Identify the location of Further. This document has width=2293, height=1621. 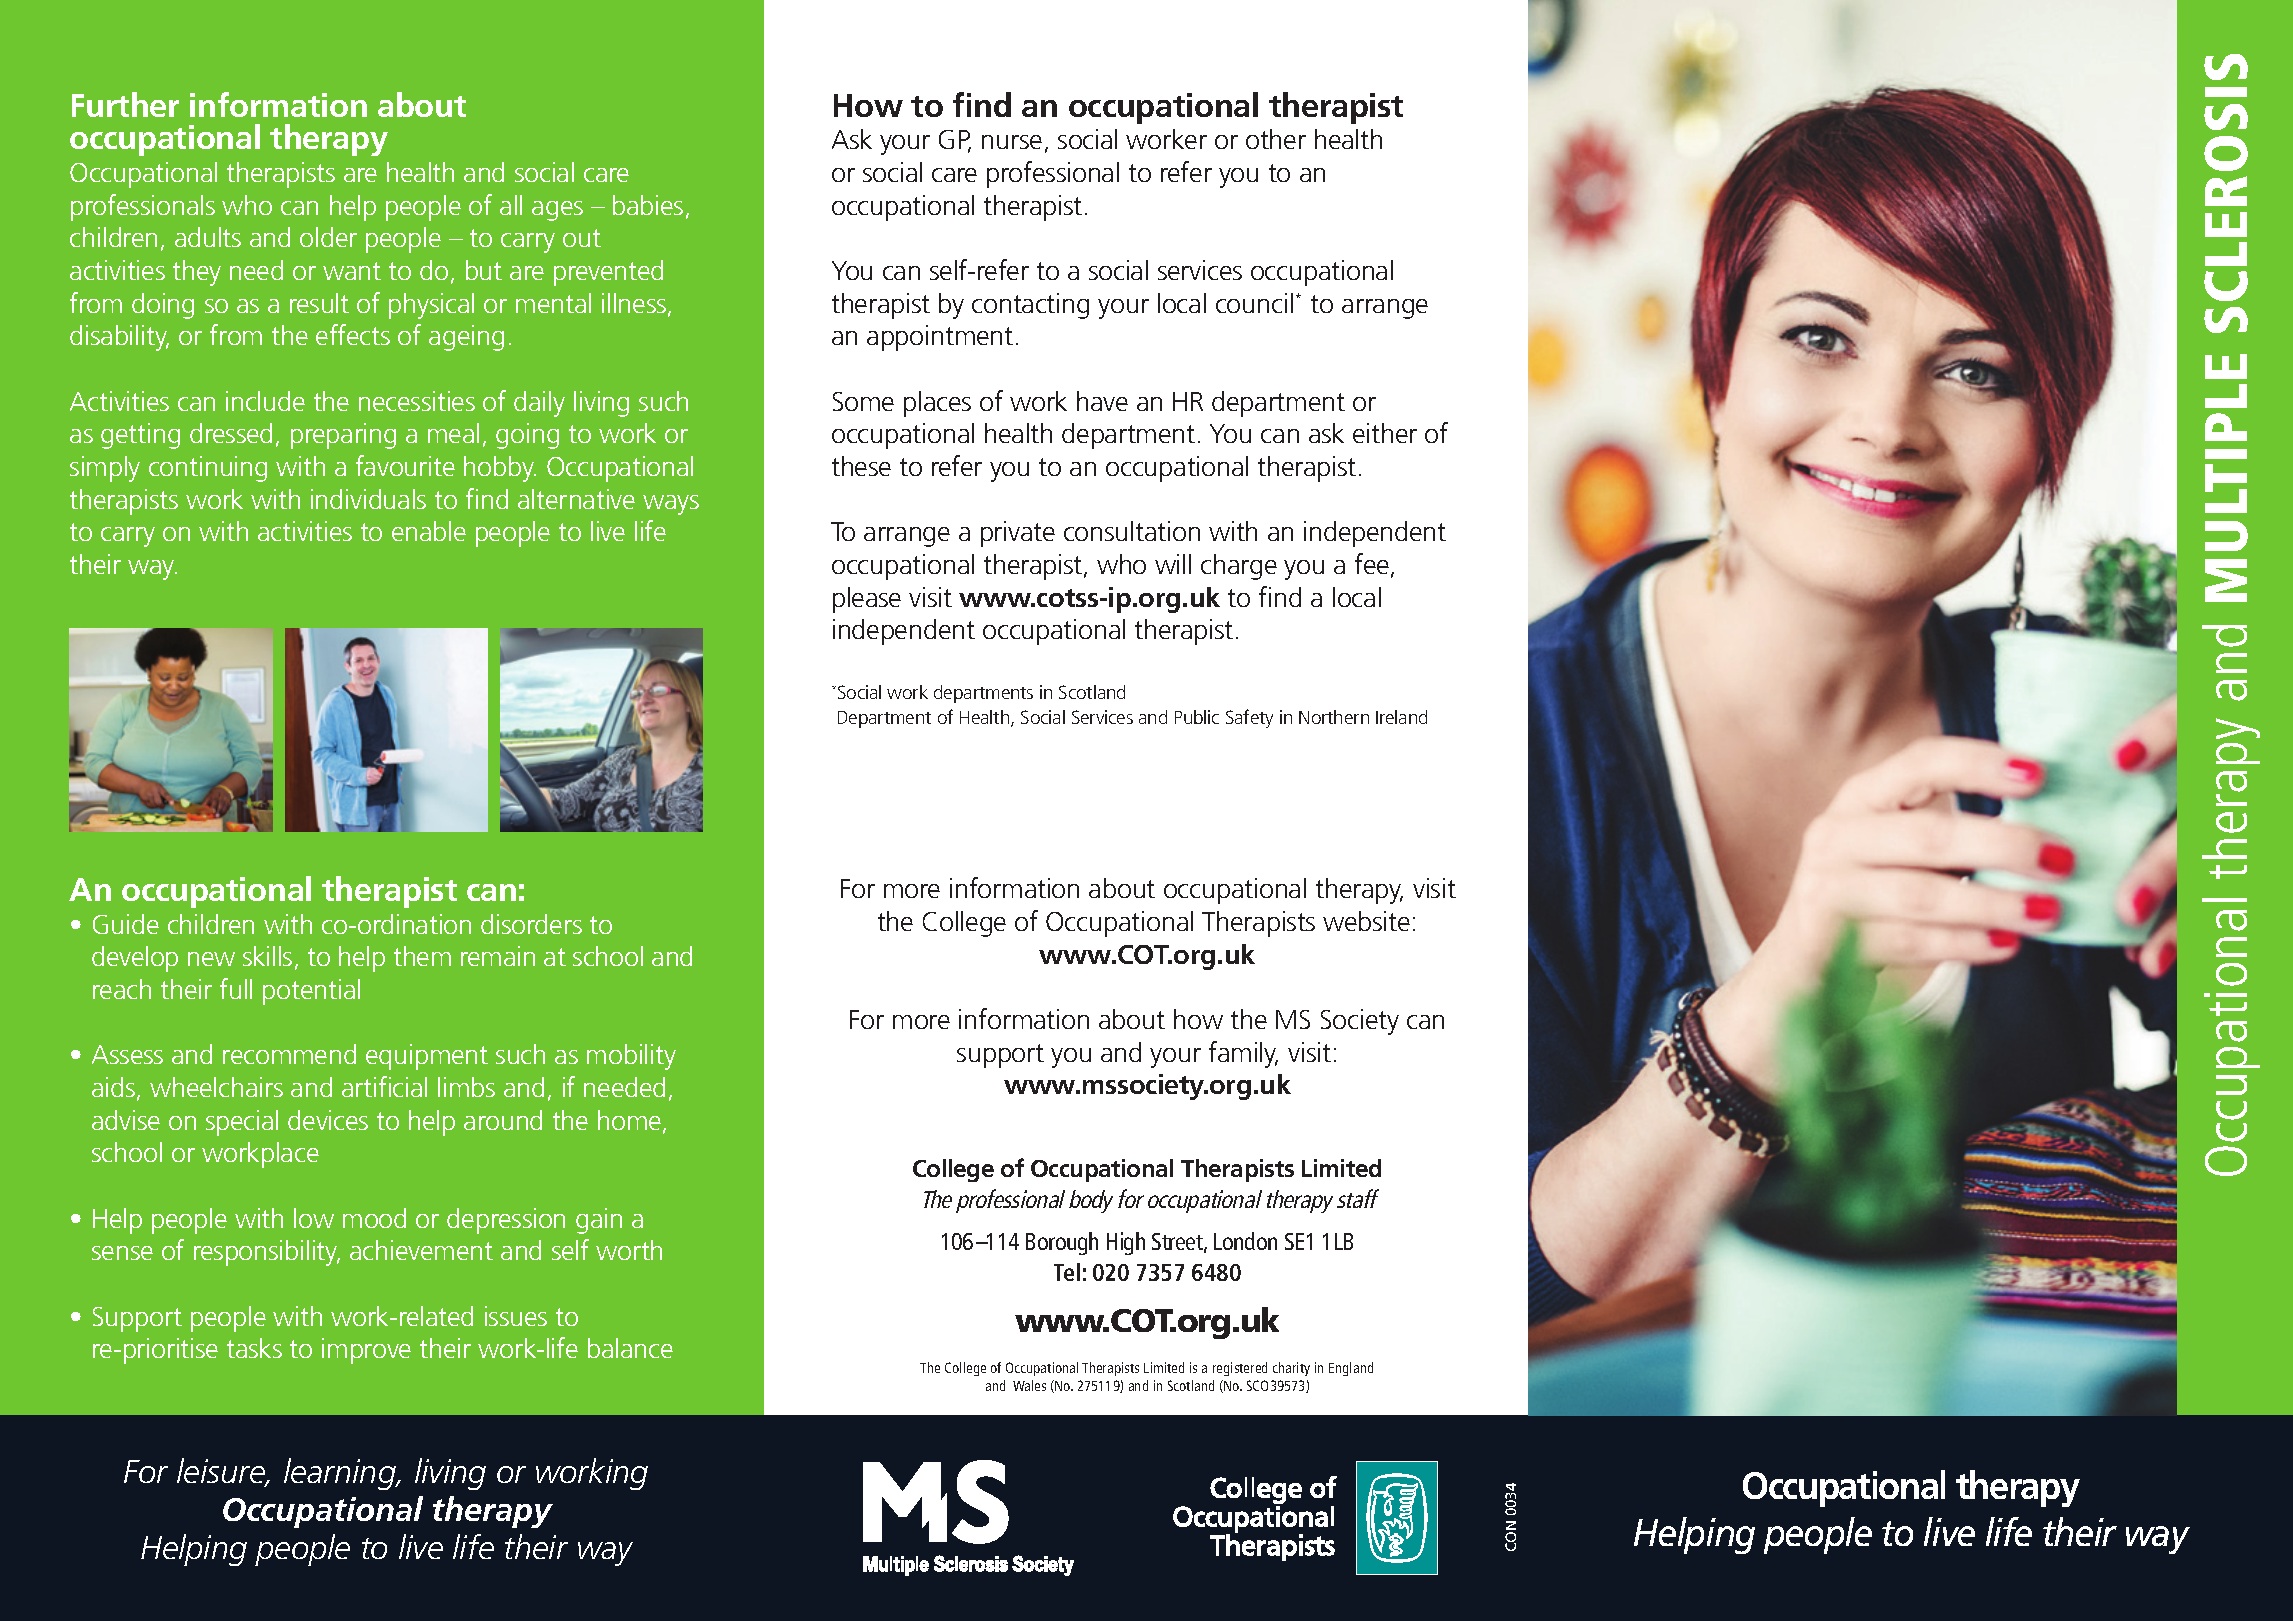
(125, 104).
